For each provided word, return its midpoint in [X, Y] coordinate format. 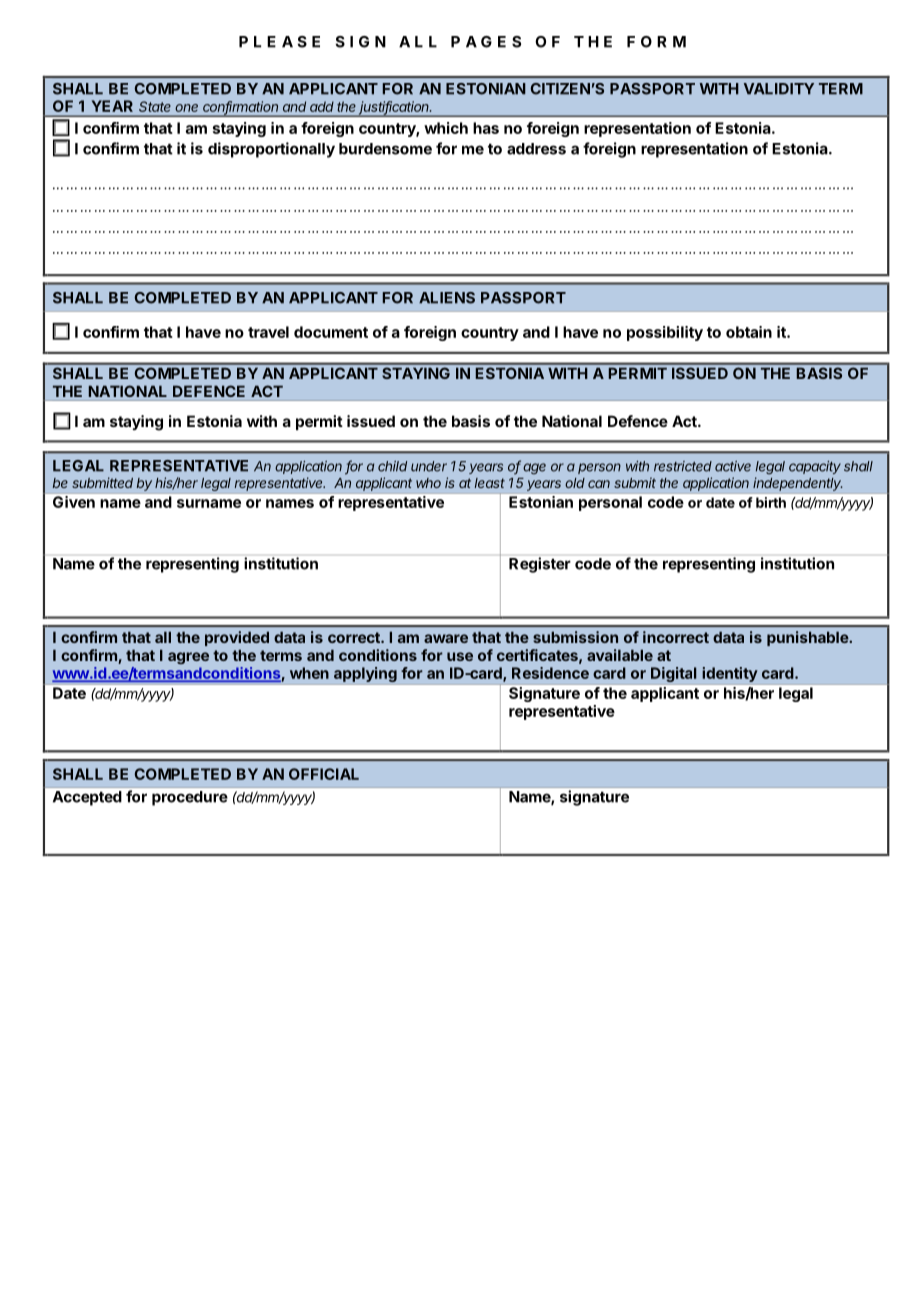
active [733, 466]
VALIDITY [779, 89]
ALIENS [447, 298]
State [154, 106]
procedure [190, 798]
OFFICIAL [324, 774]
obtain [749, 332]
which [446, 128]
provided [237, 638]
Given [74, 502]
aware [446, 638]
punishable [808, 638]
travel [268, 332]
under [429, 466]
